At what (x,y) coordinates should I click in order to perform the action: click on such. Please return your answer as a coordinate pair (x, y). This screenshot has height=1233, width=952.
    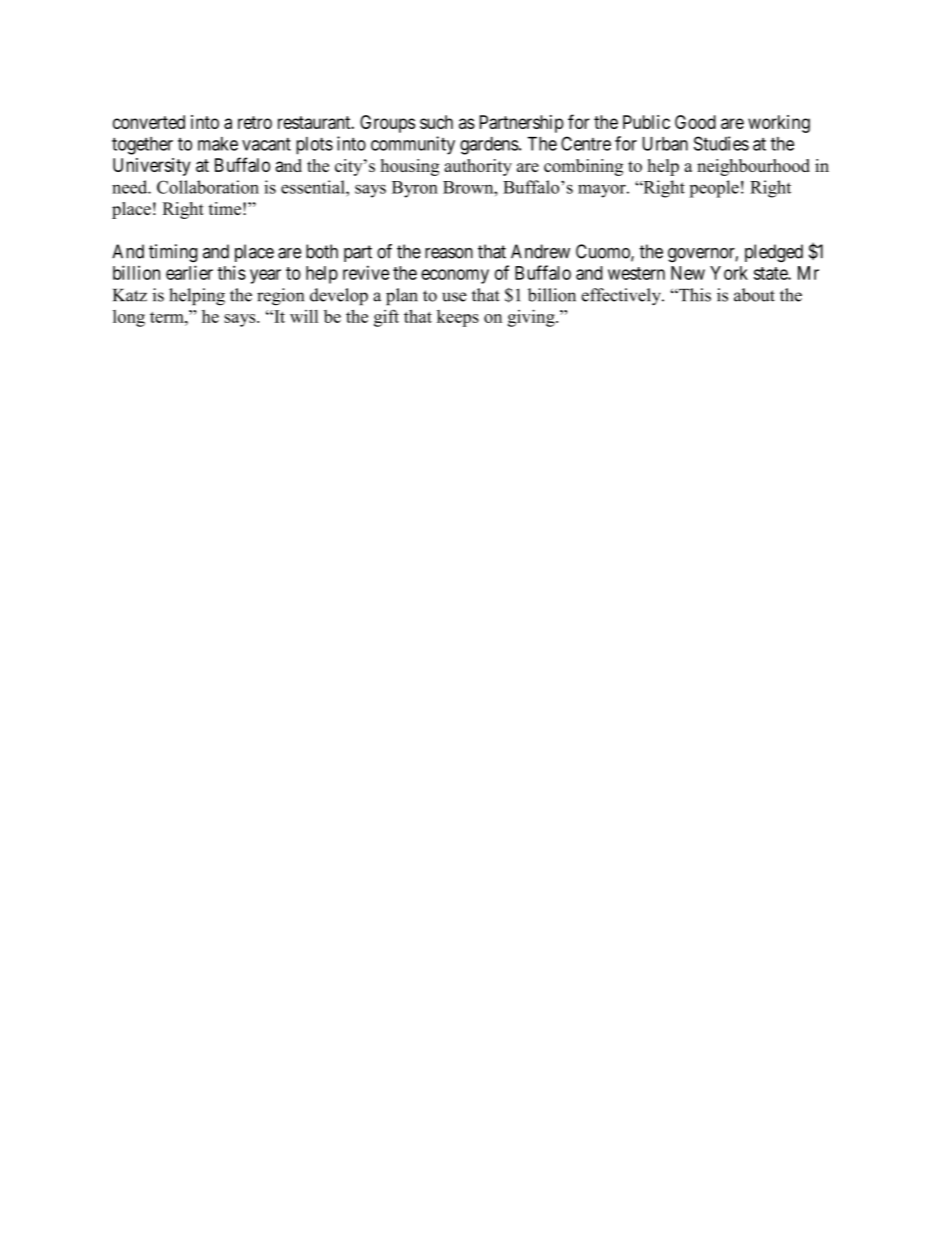
    Looking at the image, I should click on (436, 122).
